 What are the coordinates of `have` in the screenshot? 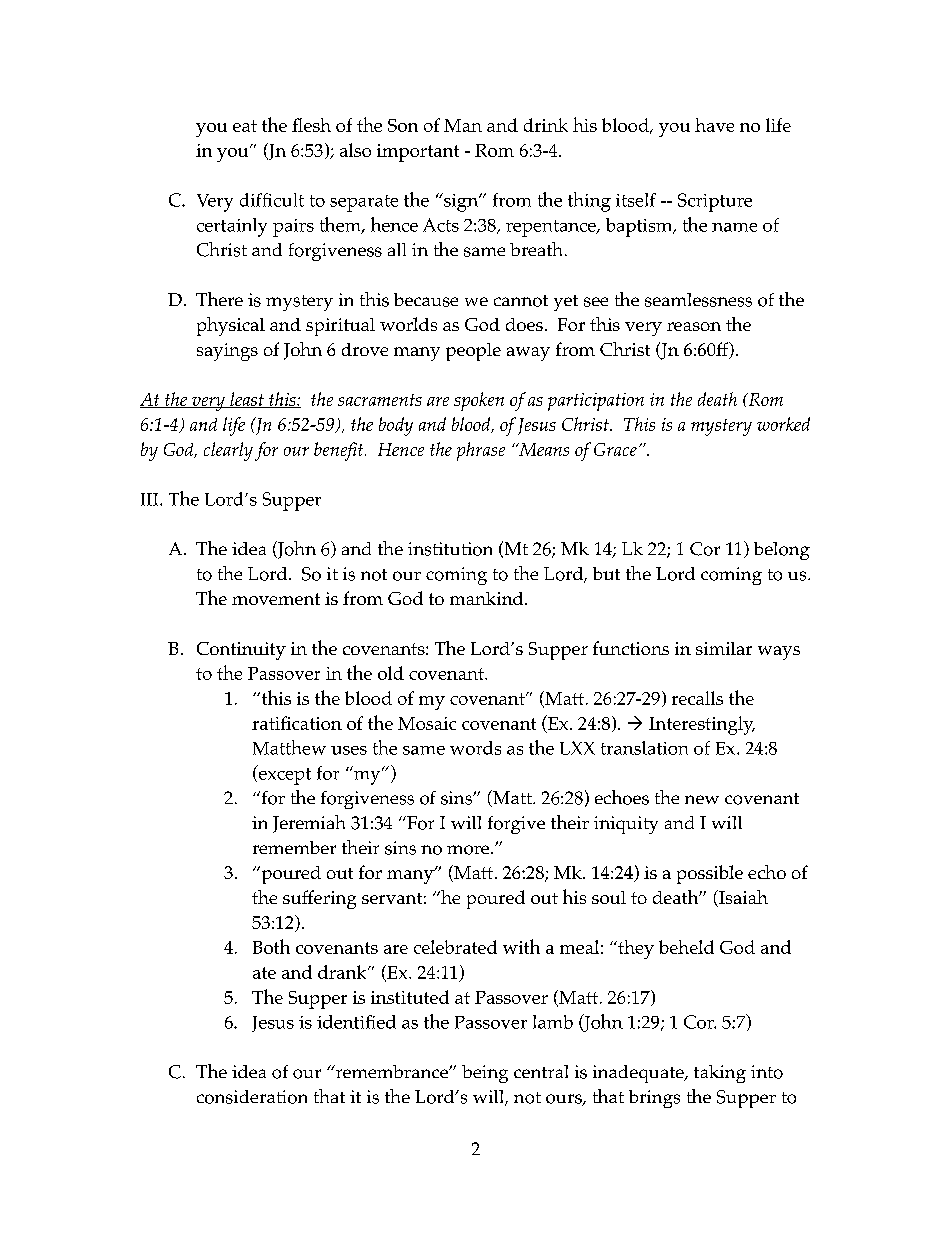 It's located at (714, 125).
